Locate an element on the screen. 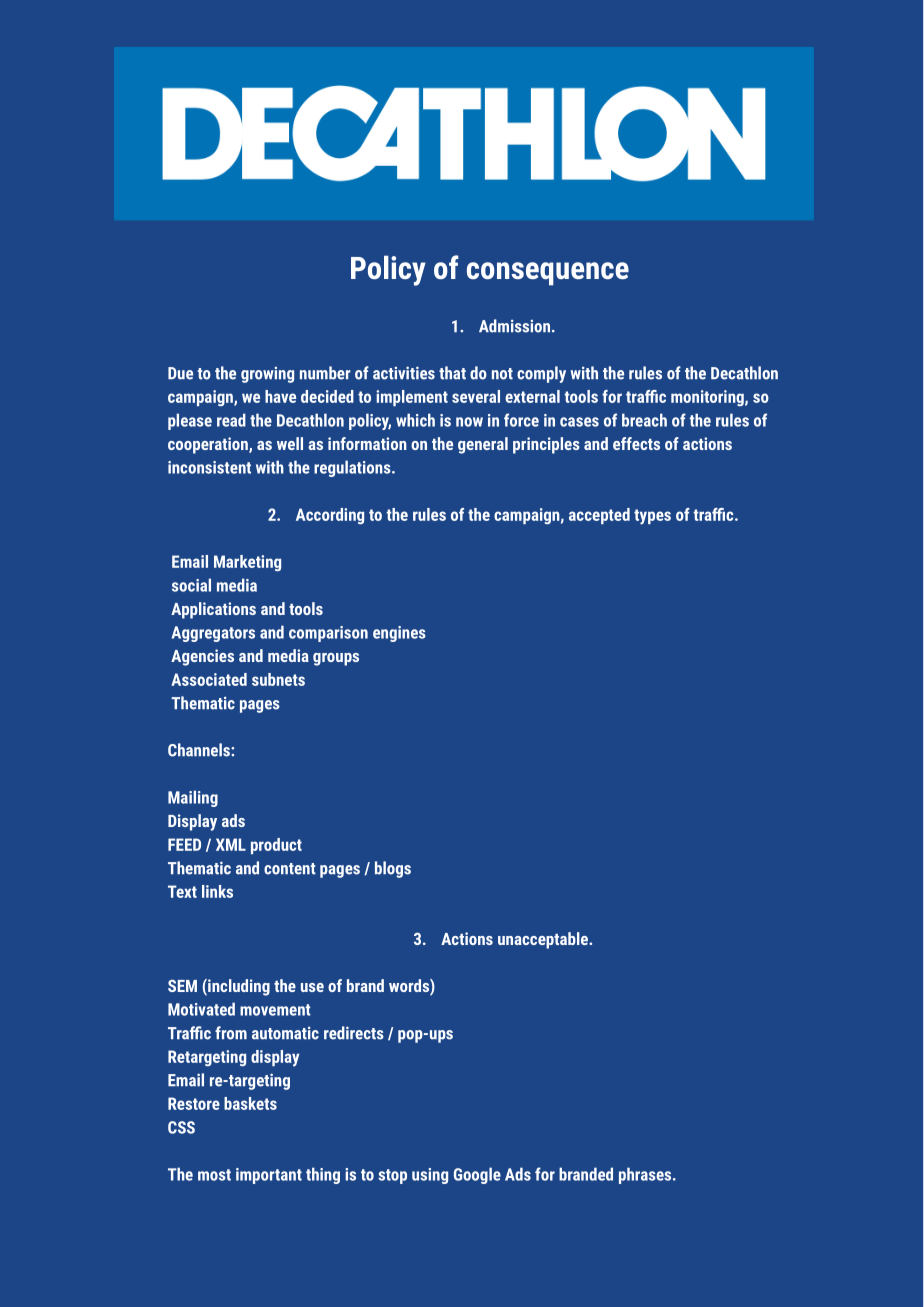 This screenshot has width=924, height=1307. engines is located at coordinates (399, 634).
